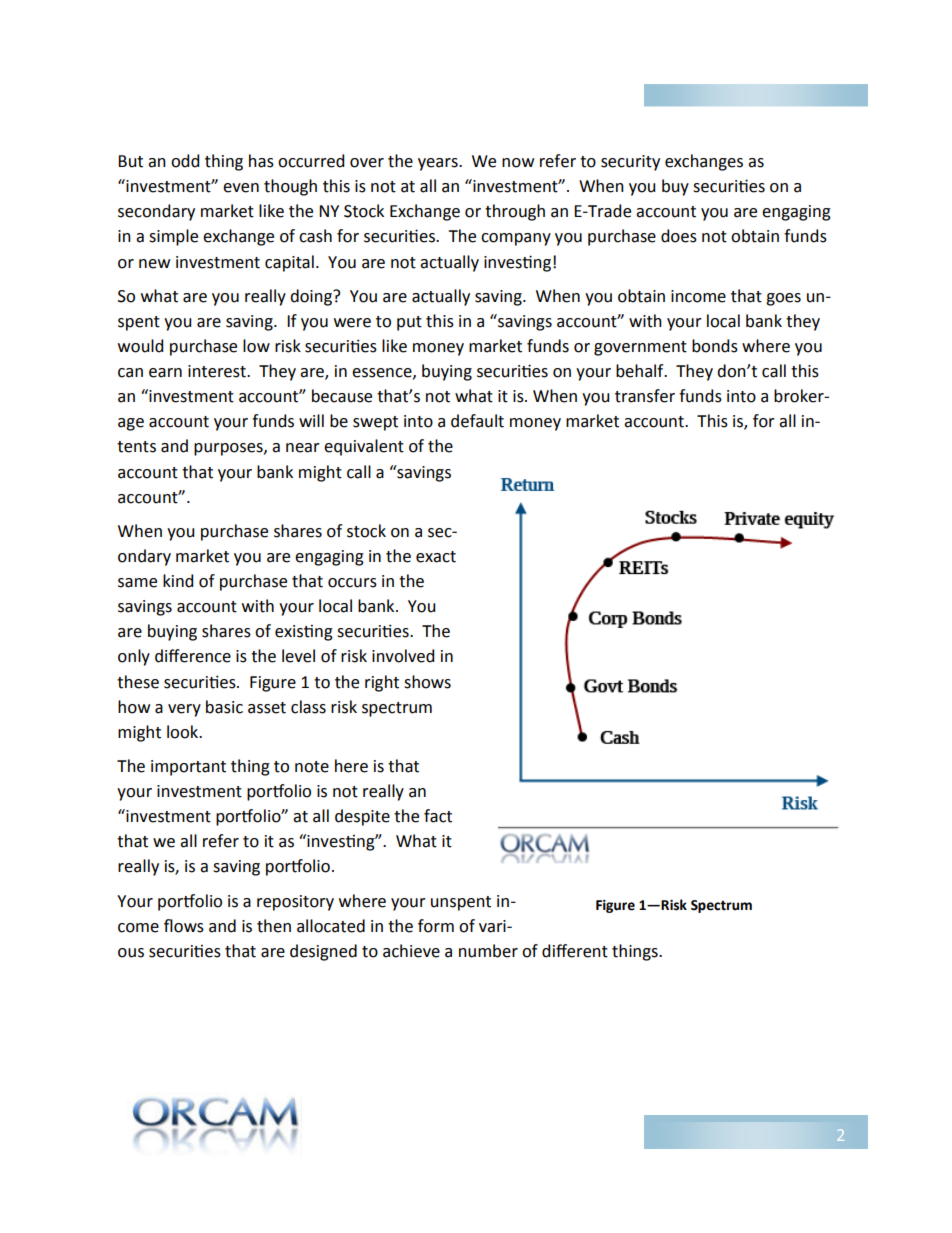 This page has height=1233, width=952. What do you see at coordinates (645, 396) in the page?
I see `transfer` at bounding box center [645, 396].
